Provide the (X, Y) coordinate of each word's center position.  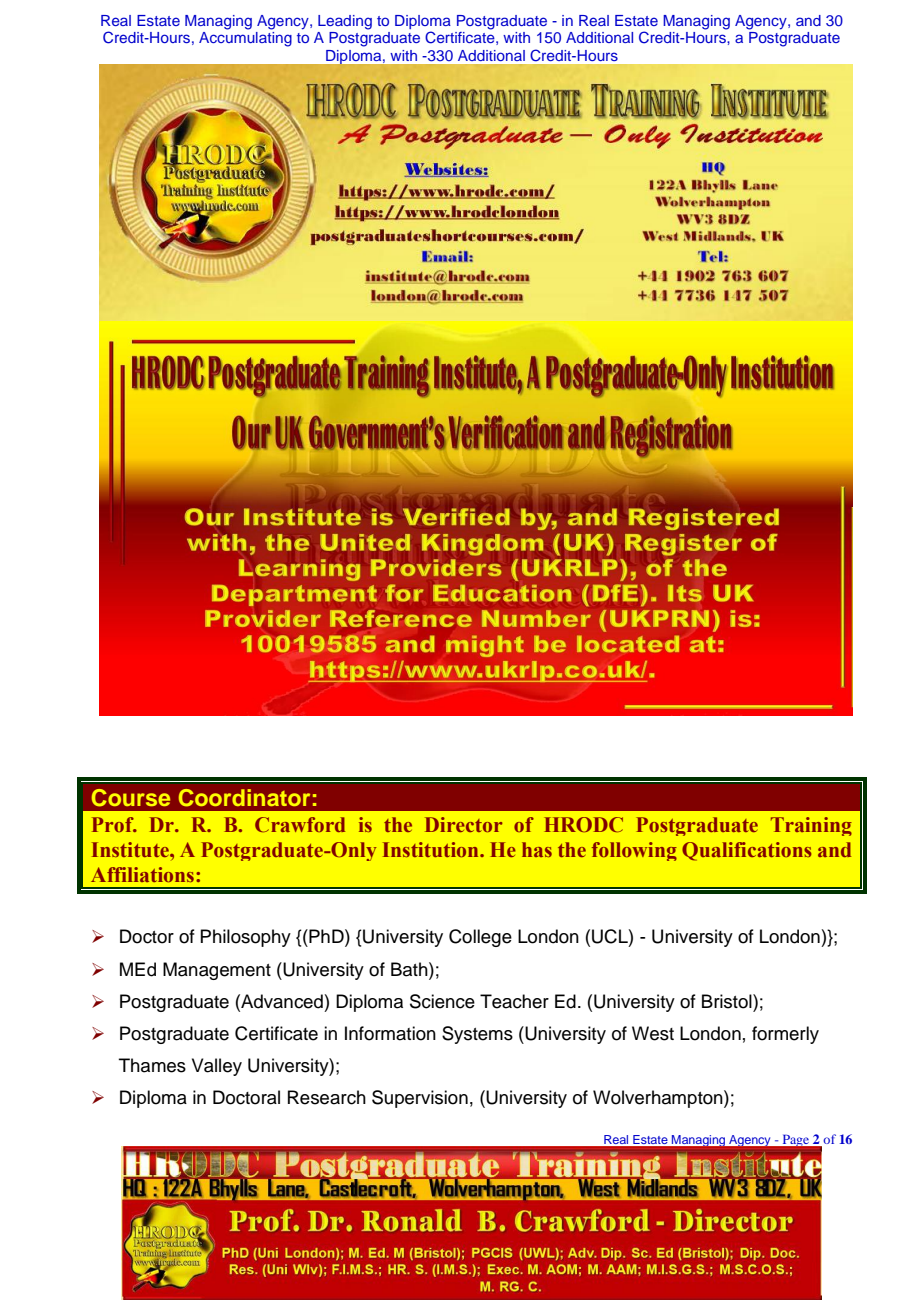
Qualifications (746, 851)
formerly (785, 1035)
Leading (345, 22)
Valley (217, 1067)
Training (811, 826)
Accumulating (245, 39)
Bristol (728, 1001)
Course (131, 798)
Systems (477, 1035)
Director (463, 824)
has (537, 849)
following (634, 851)
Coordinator (244, 798)
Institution (432, 849)
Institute (131, 849)
